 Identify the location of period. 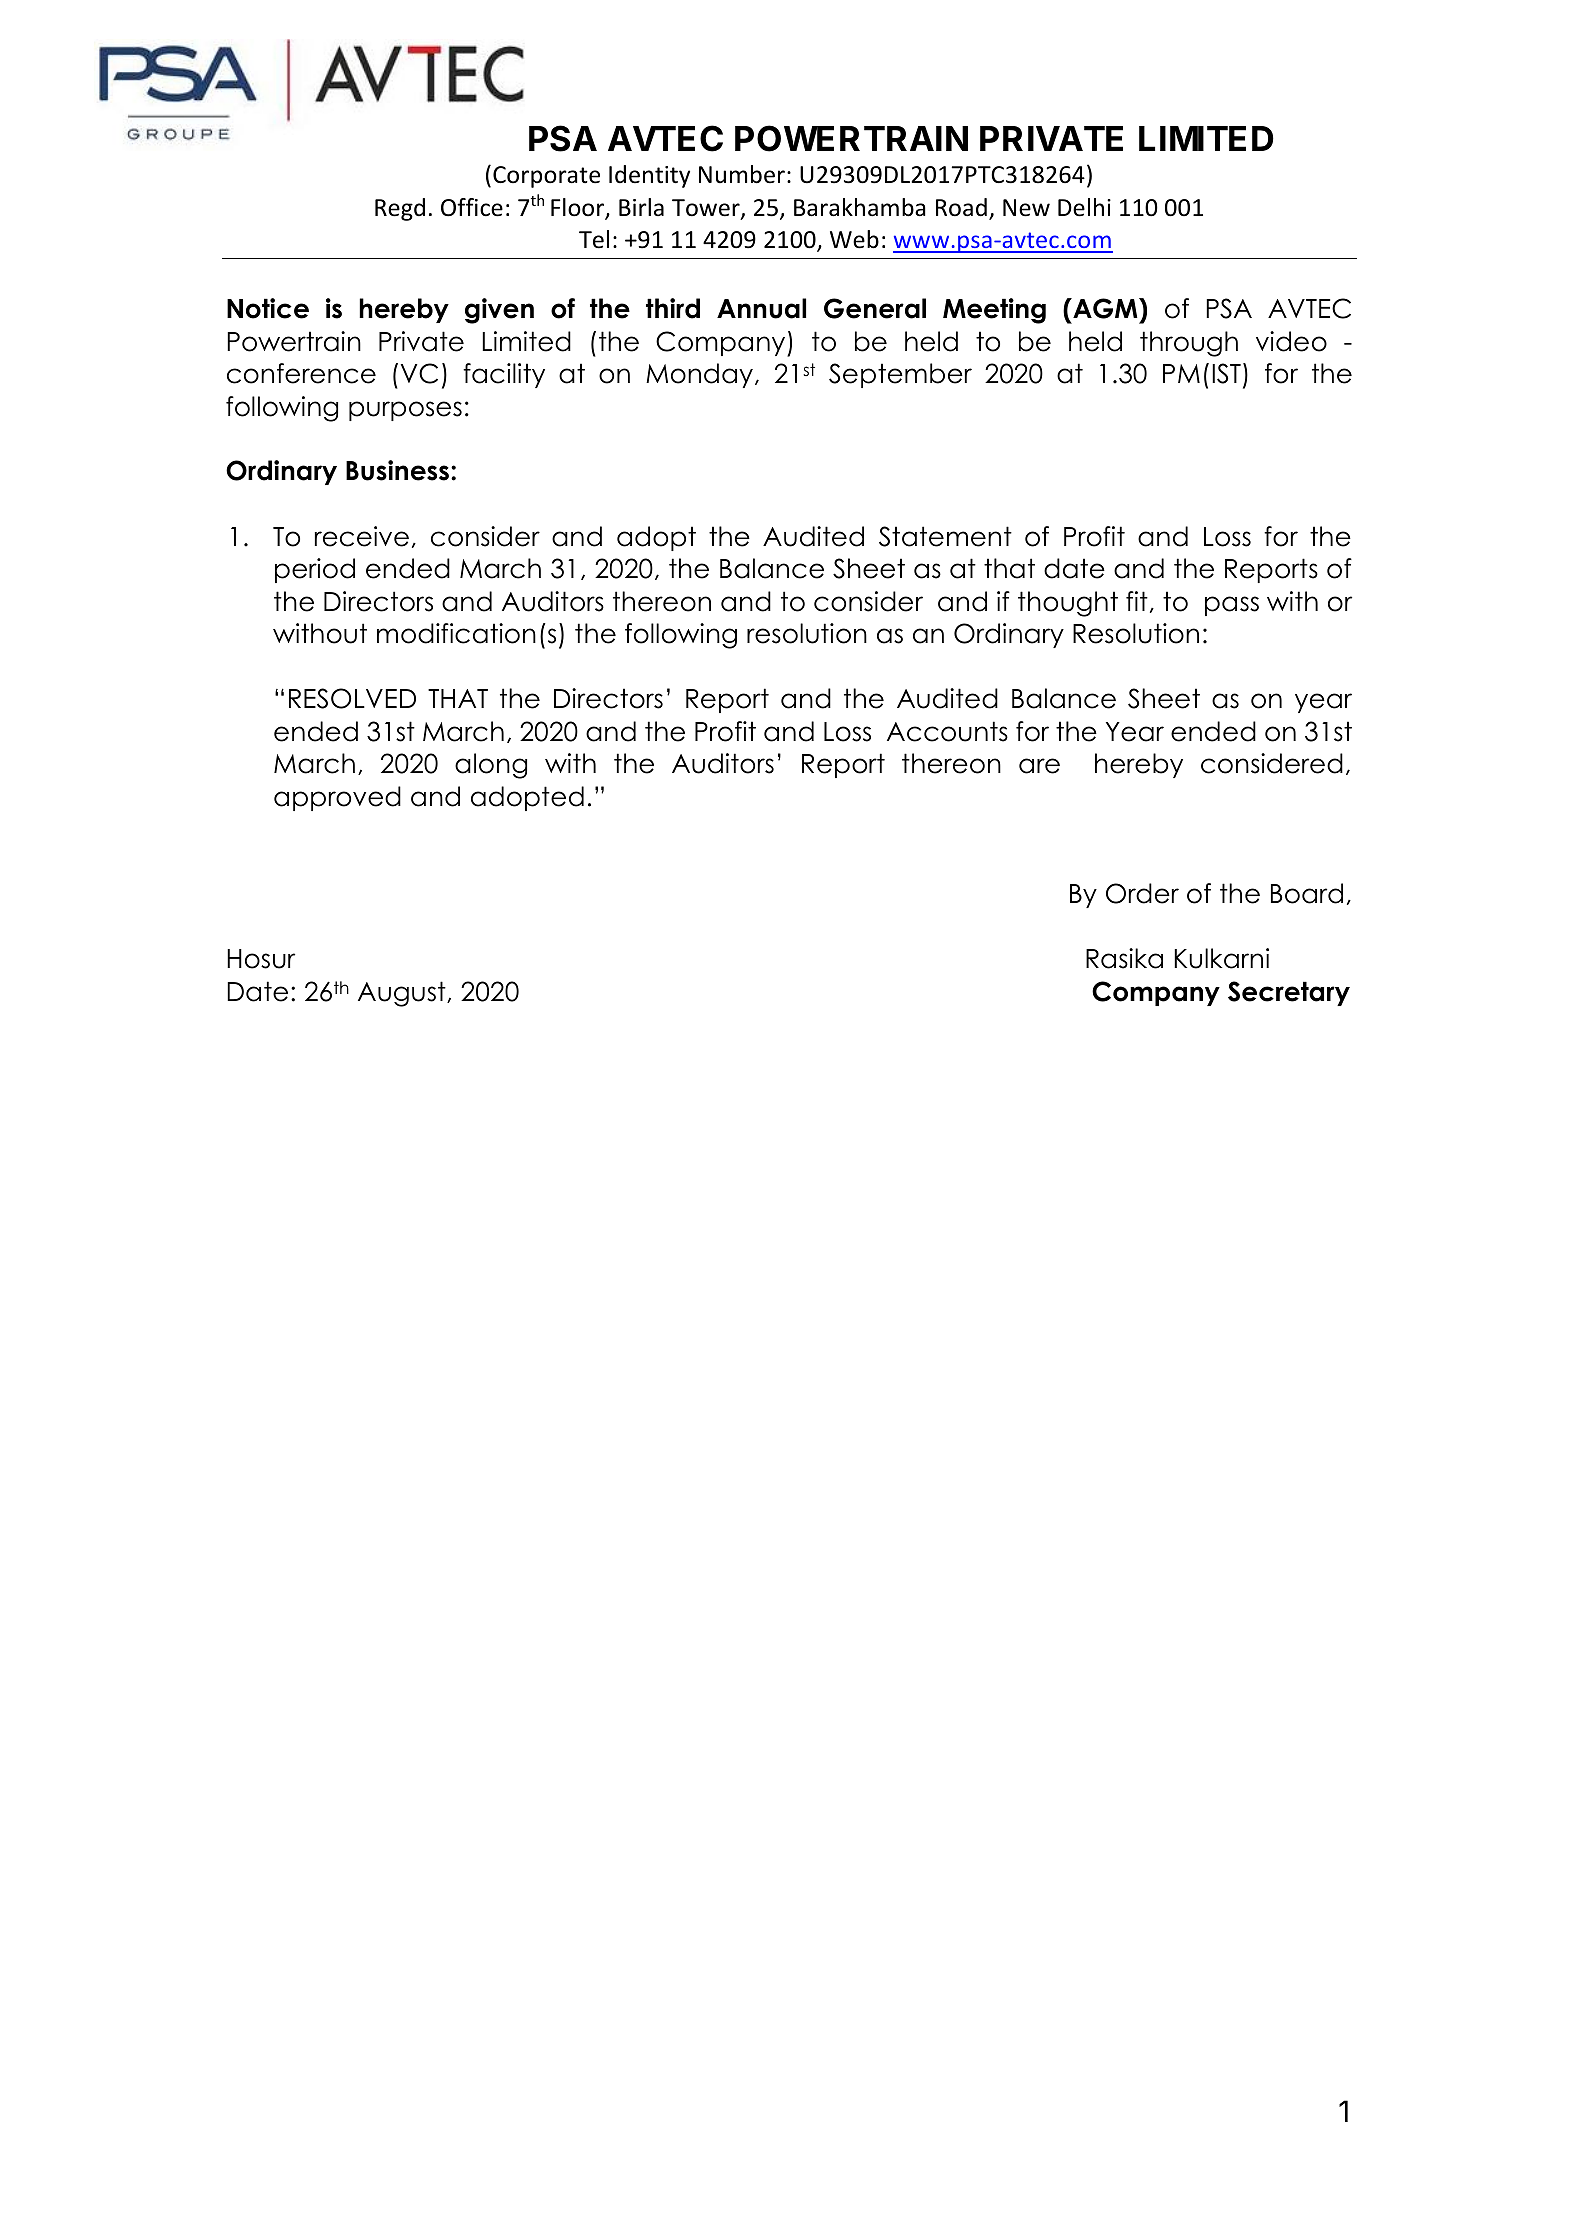
(315, 570).
